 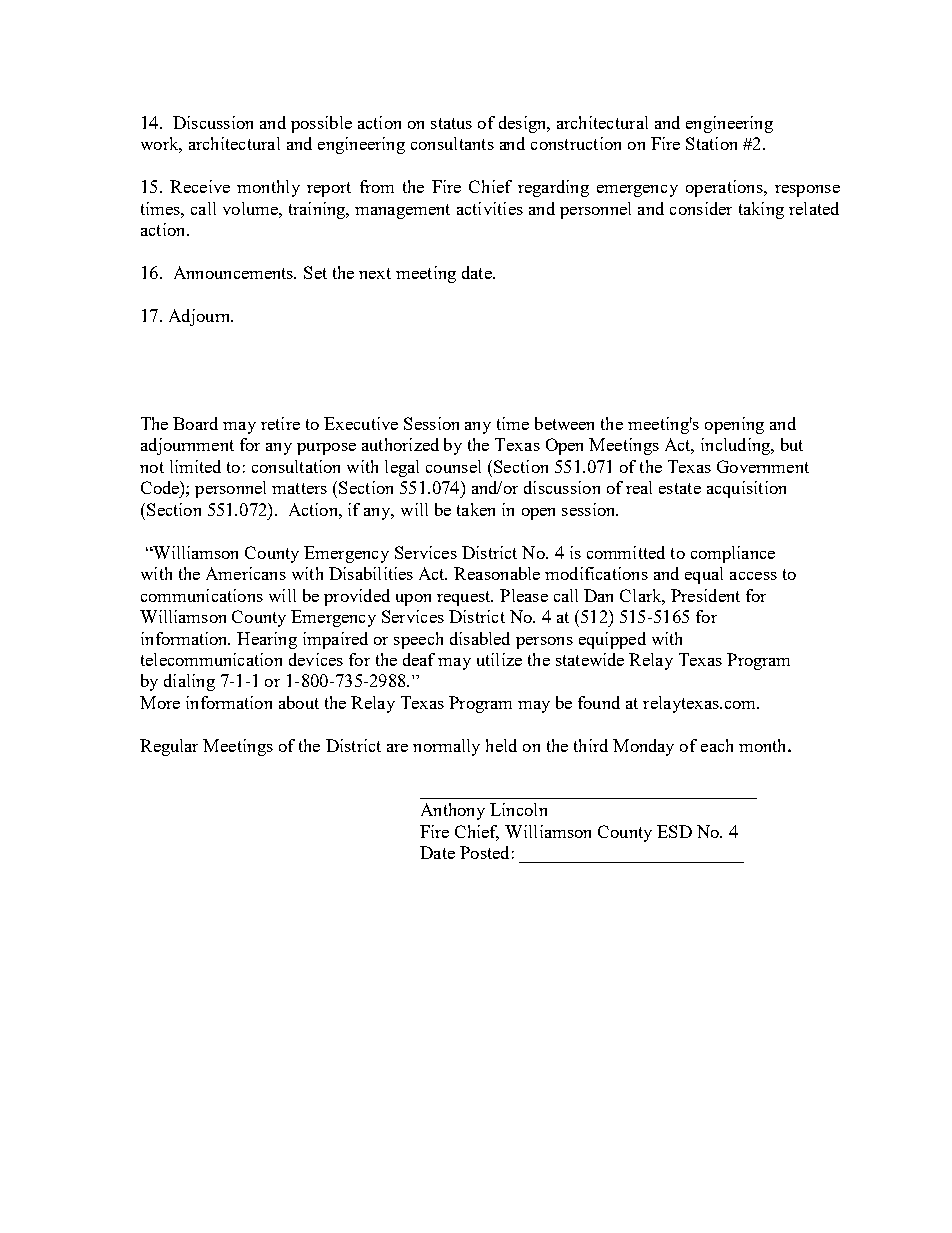 What do you see at coordinates (711, 143) in the screenshot?
I see `Station` at bounding box center [711, 143].
